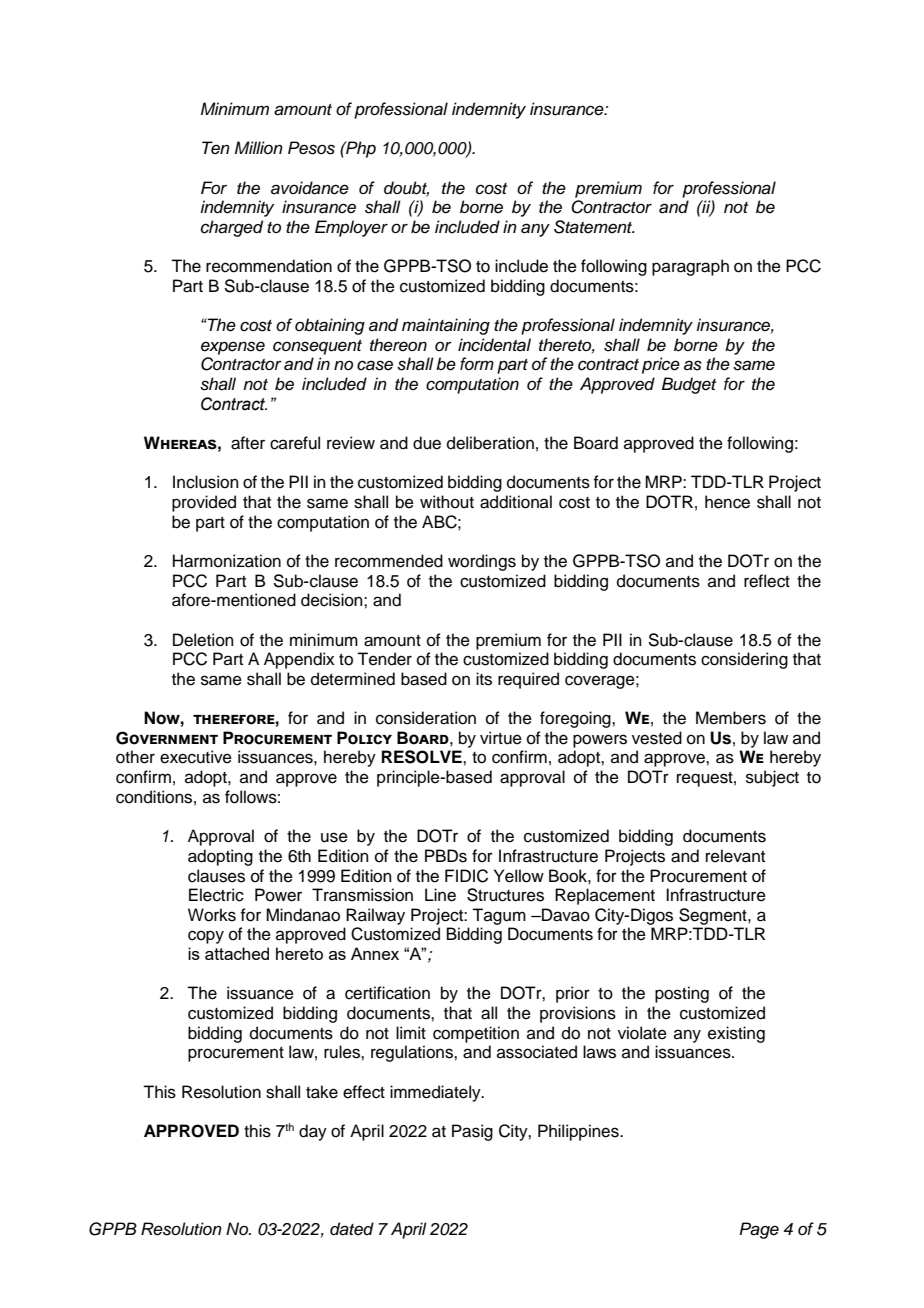 Image resolution: width=924 pixels, height=1308 pixels. I want to click on dated, so click(352, 1229).
